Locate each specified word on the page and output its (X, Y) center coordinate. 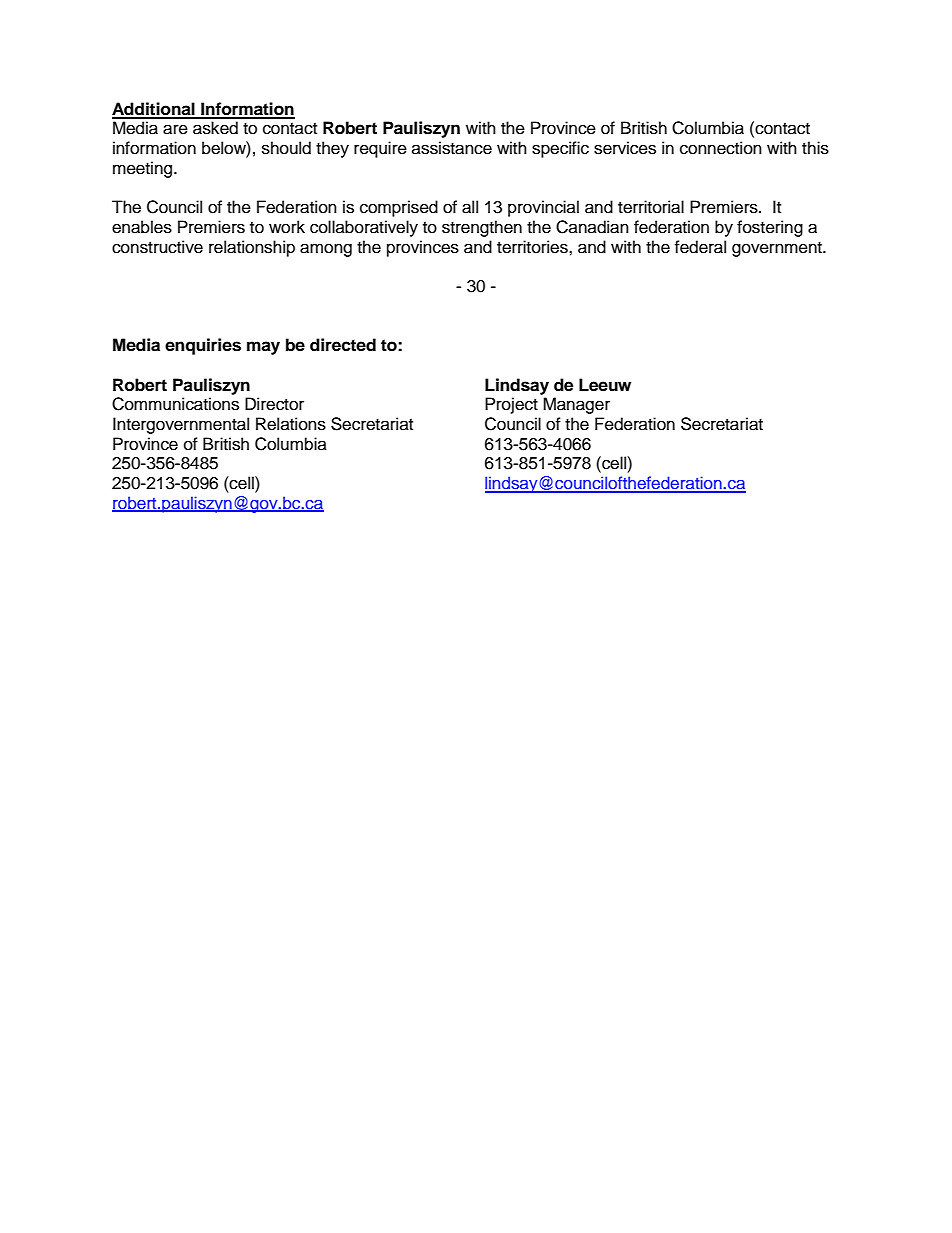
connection (721, 148)
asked (215, 128)
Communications (175, 404)
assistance (452, 148)
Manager (576, 405)
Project (511, 405)
